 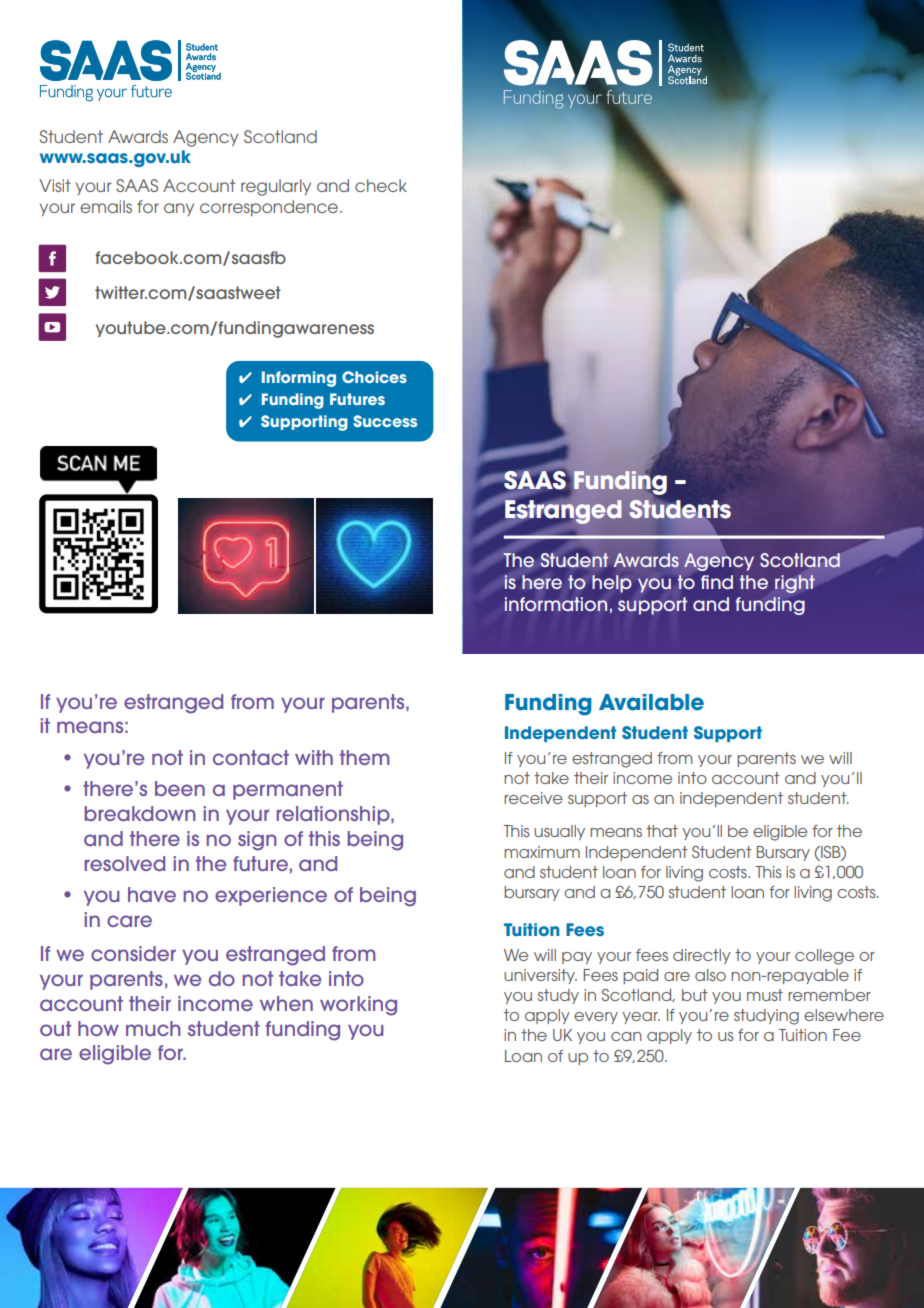 What do you see at coordinates (276, 187) in the image?
I see `regularly` at bounding box center [276, 187].
